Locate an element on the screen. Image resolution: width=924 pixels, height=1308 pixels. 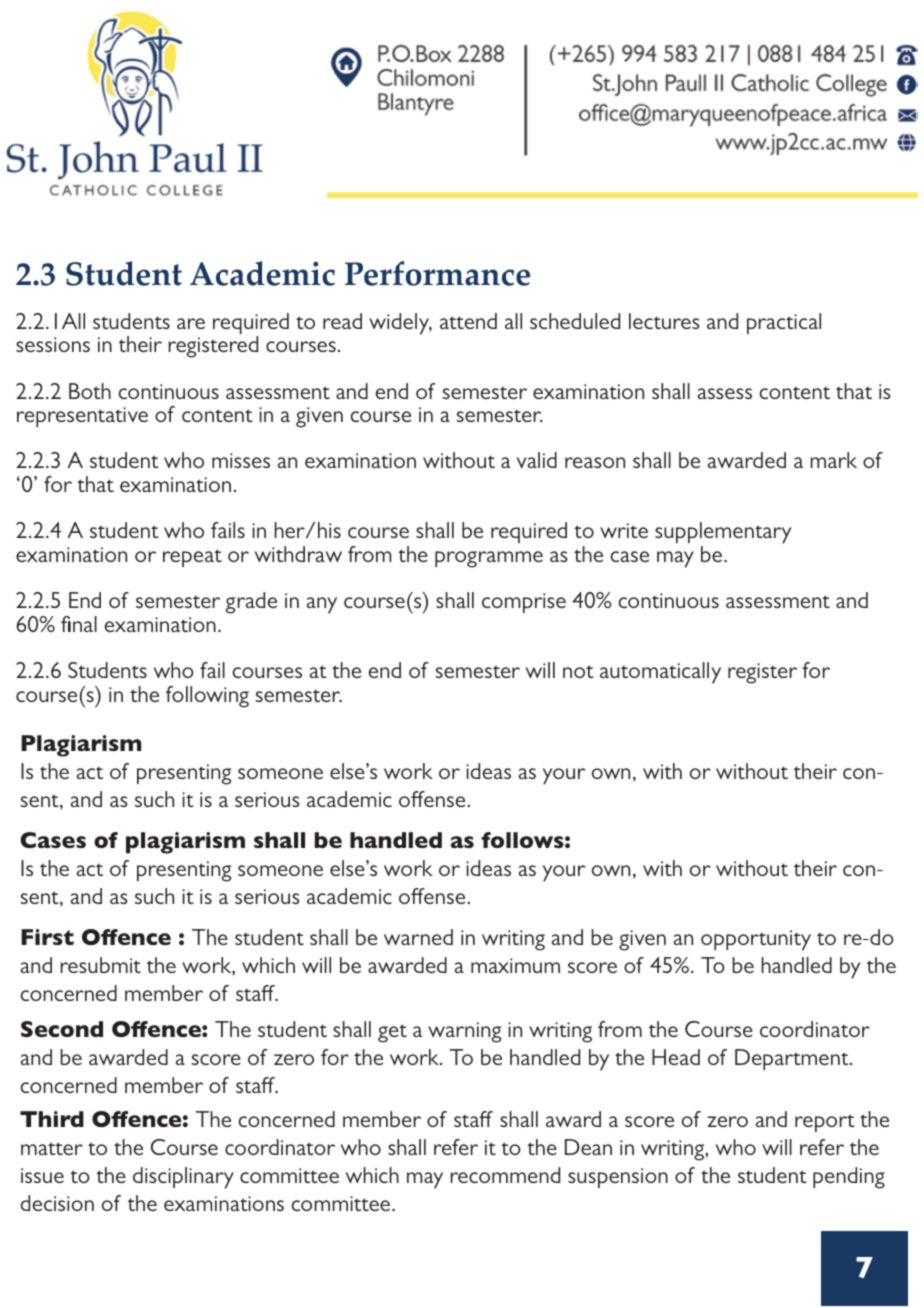
disciplinary is located at coordinates (183, 1178).
